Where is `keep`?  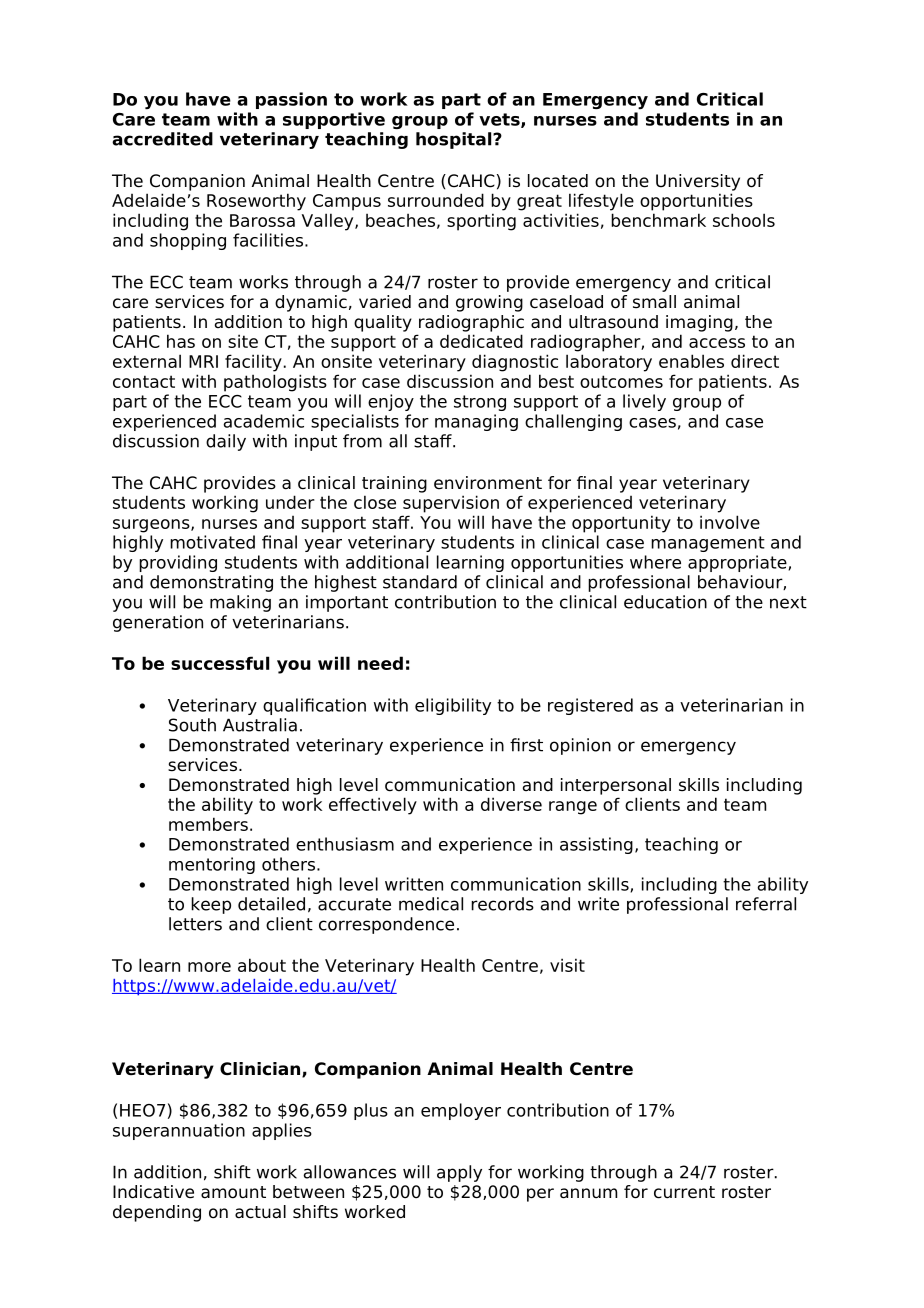
keep is located at coordinates (211, 905).
